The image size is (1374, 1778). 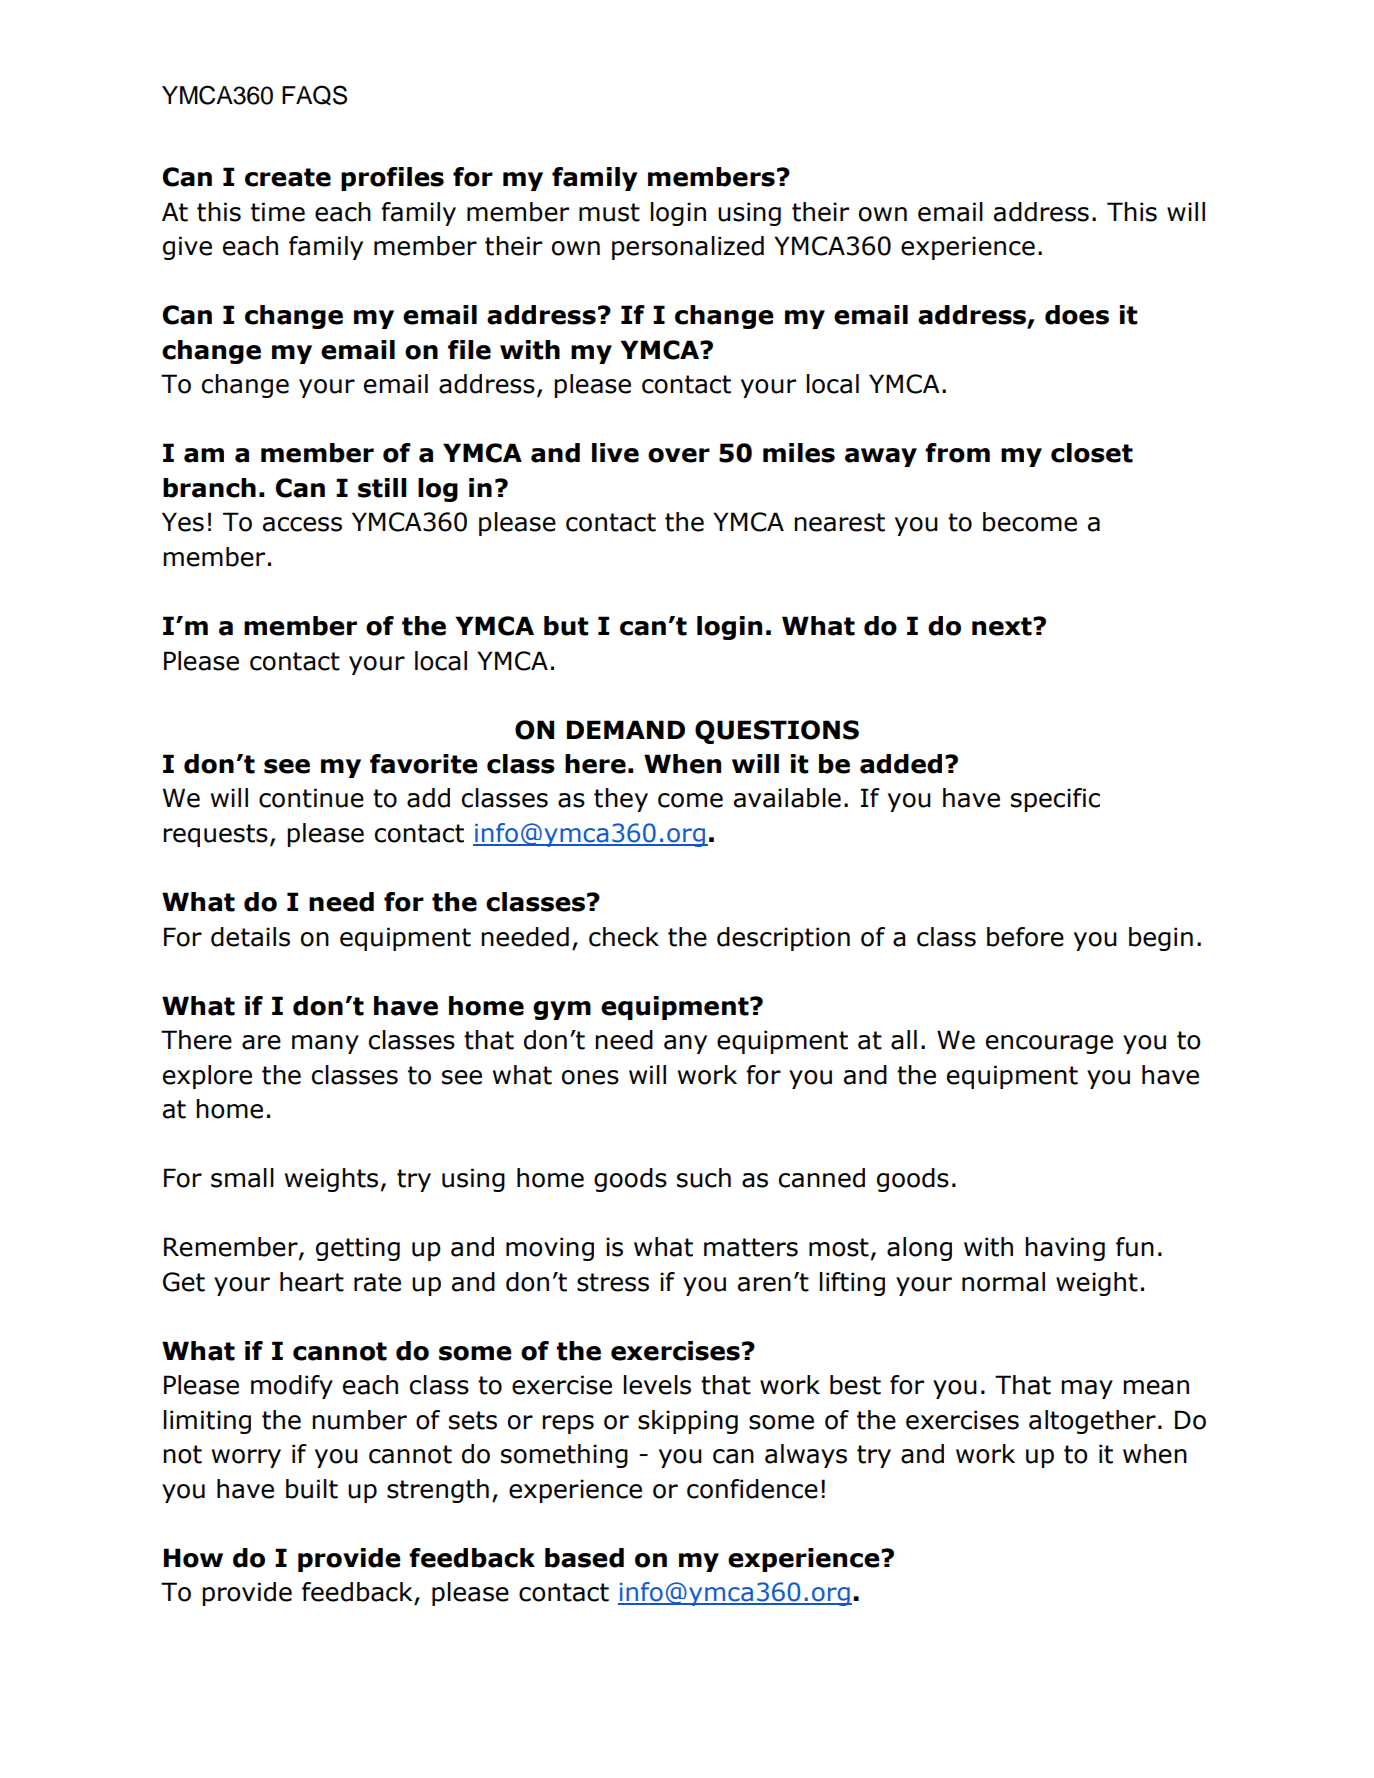 What do you see at coordinates (621, 800) in the image?
I see `they` at bounding box center [621, 800].
